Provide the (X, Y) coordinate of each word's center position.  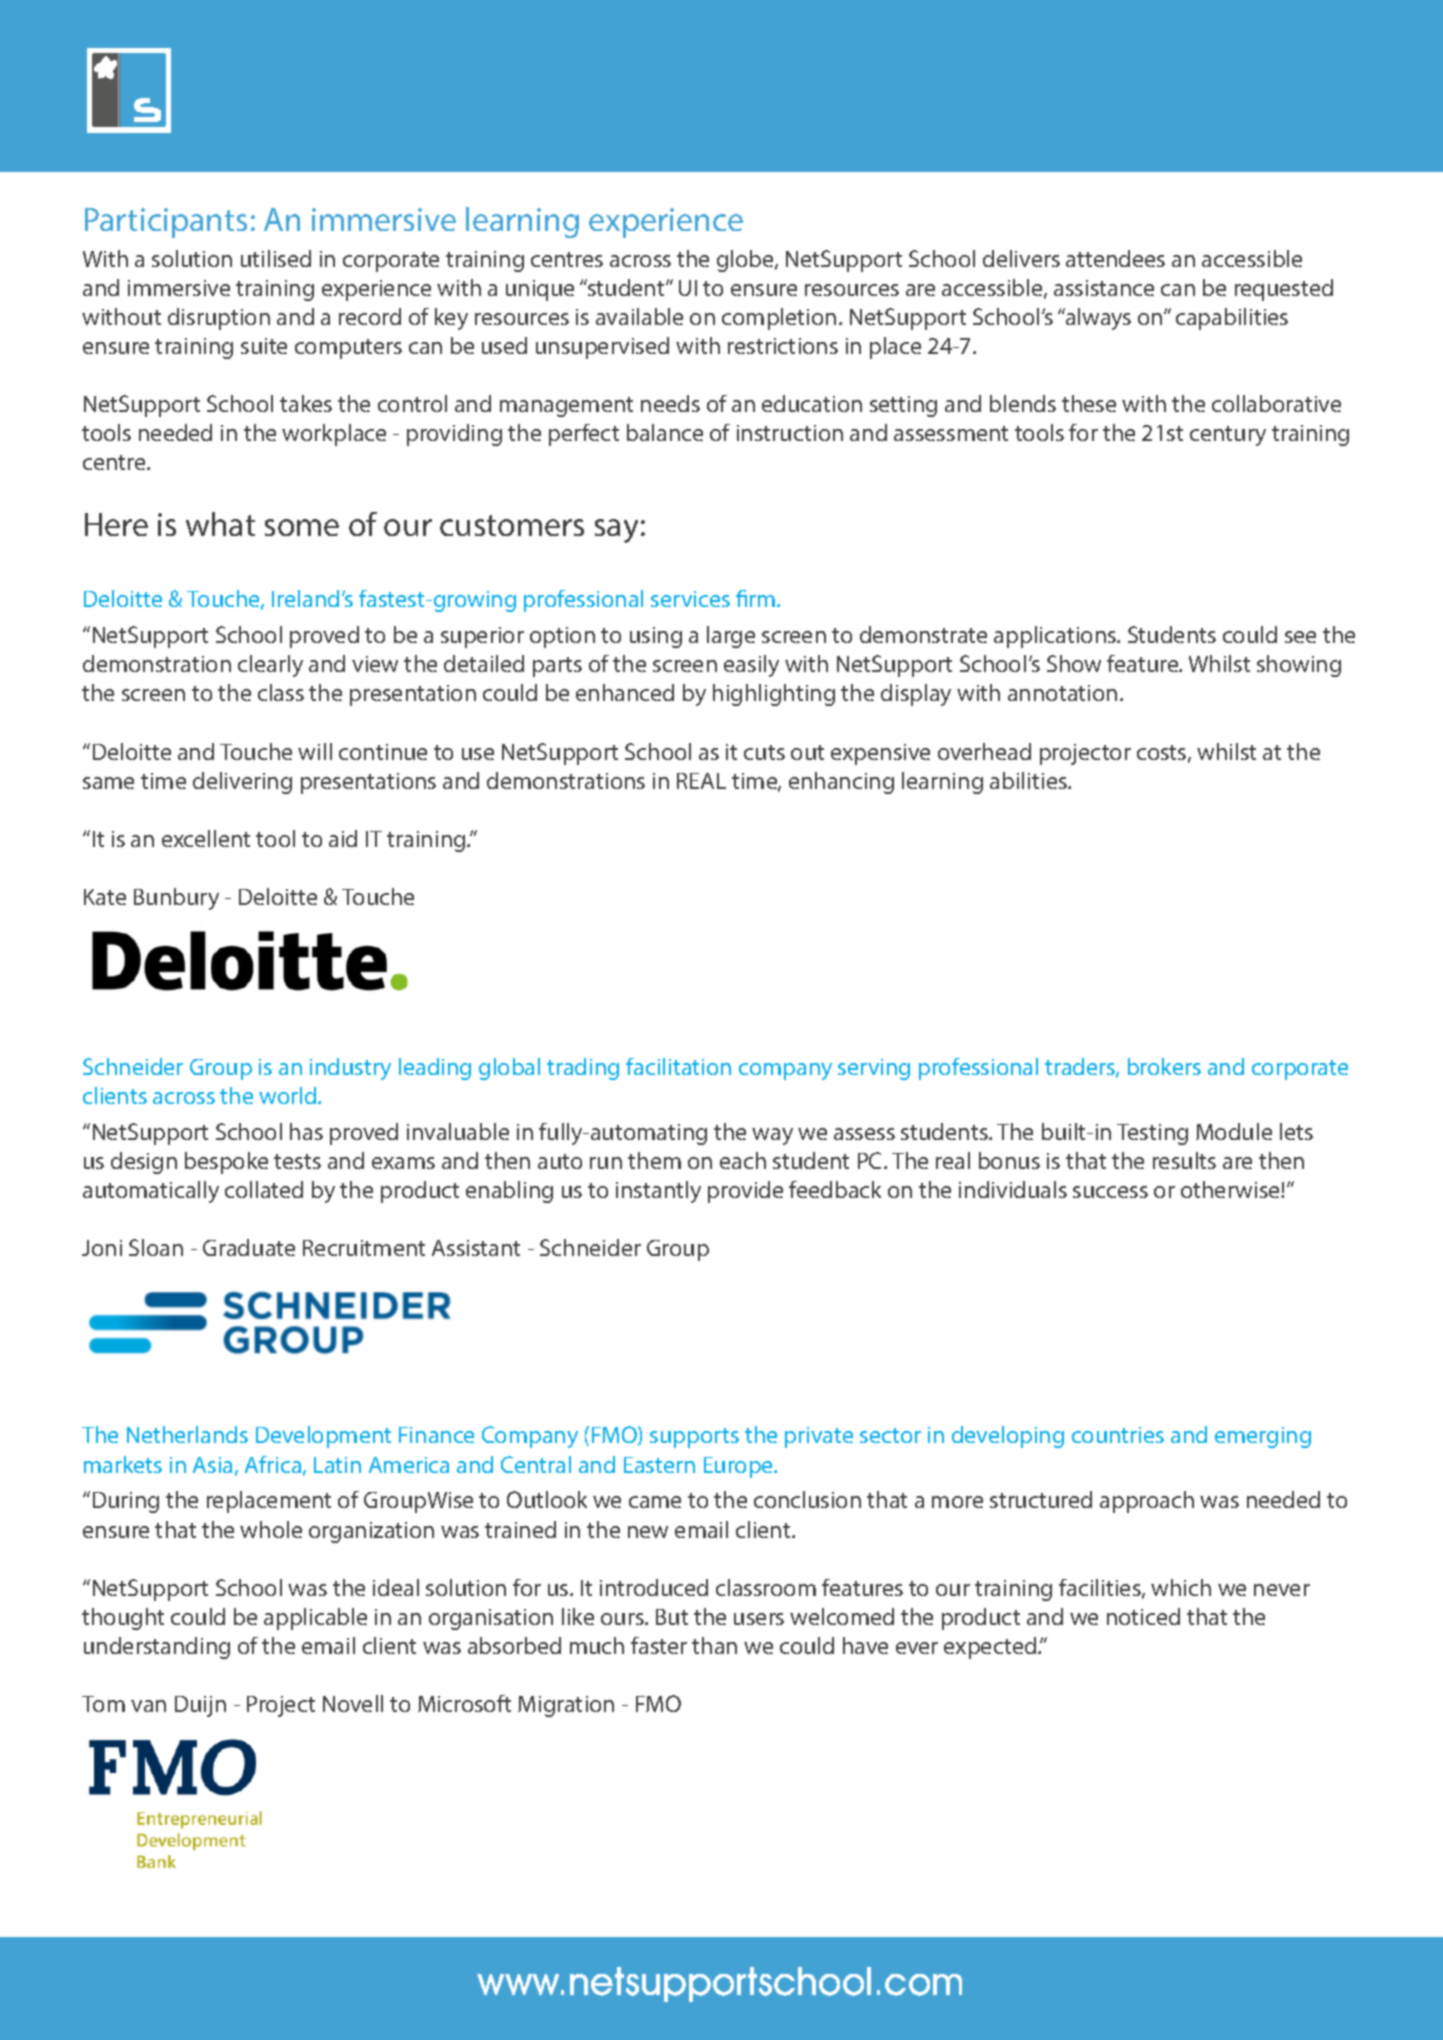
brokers (1164, 1066)
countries (1118, 1435)
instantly (658, 1192)
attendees (1115, 258)
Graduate (249, 1247)
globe (746, 261)
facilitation (678, 1066)
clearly (270, 666)
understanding (157, 1648)
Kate (105, 897)
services (690, 599)
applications (1056, 637)
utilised (276, 258)
